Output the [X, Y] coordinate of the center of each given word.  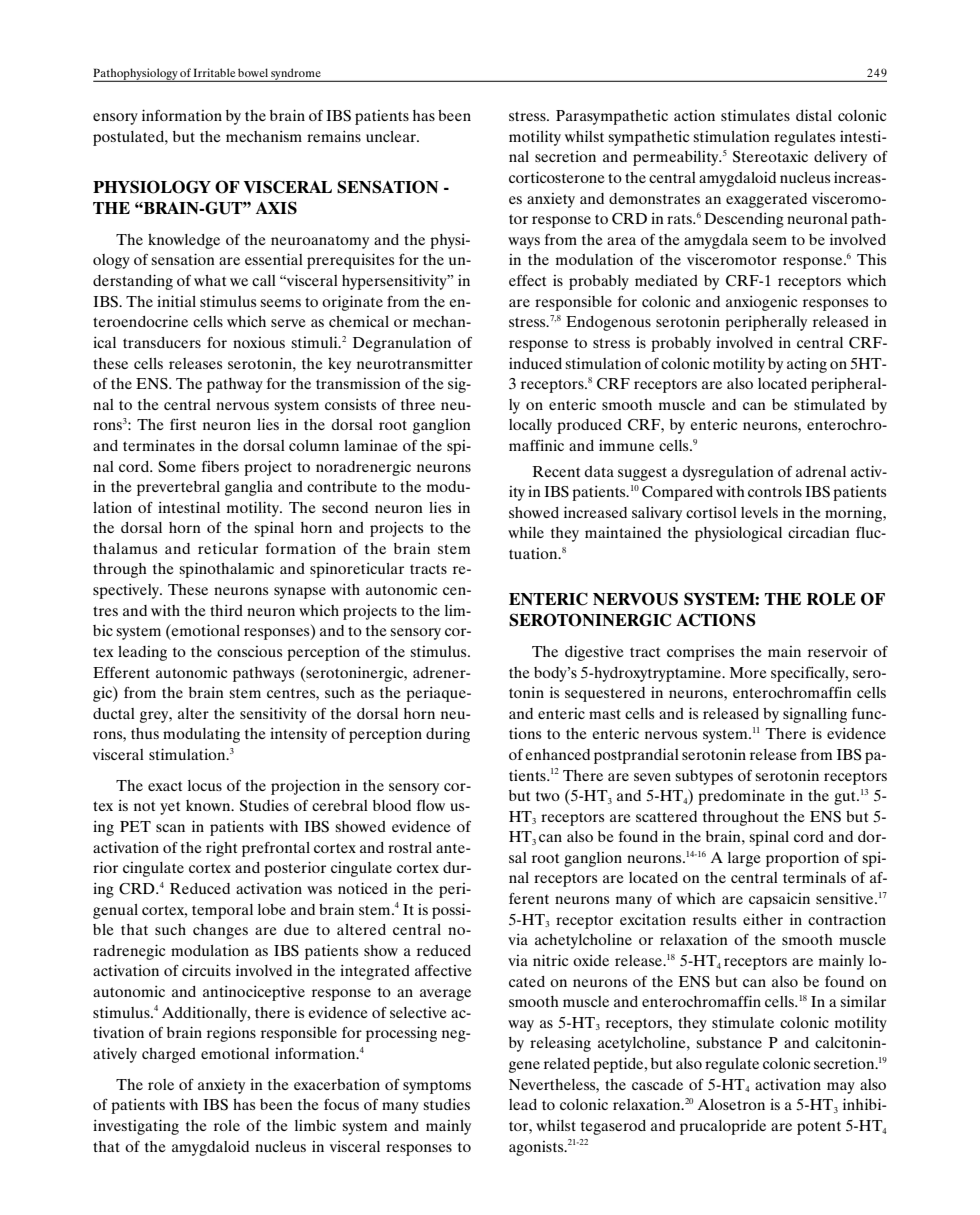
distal [814, 115]
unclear [392, 136]
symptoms [437, 1087]
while [526, 532]
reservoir [838, 651]
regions [231, 1034]
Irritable [214, 72]
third [226, 610]
